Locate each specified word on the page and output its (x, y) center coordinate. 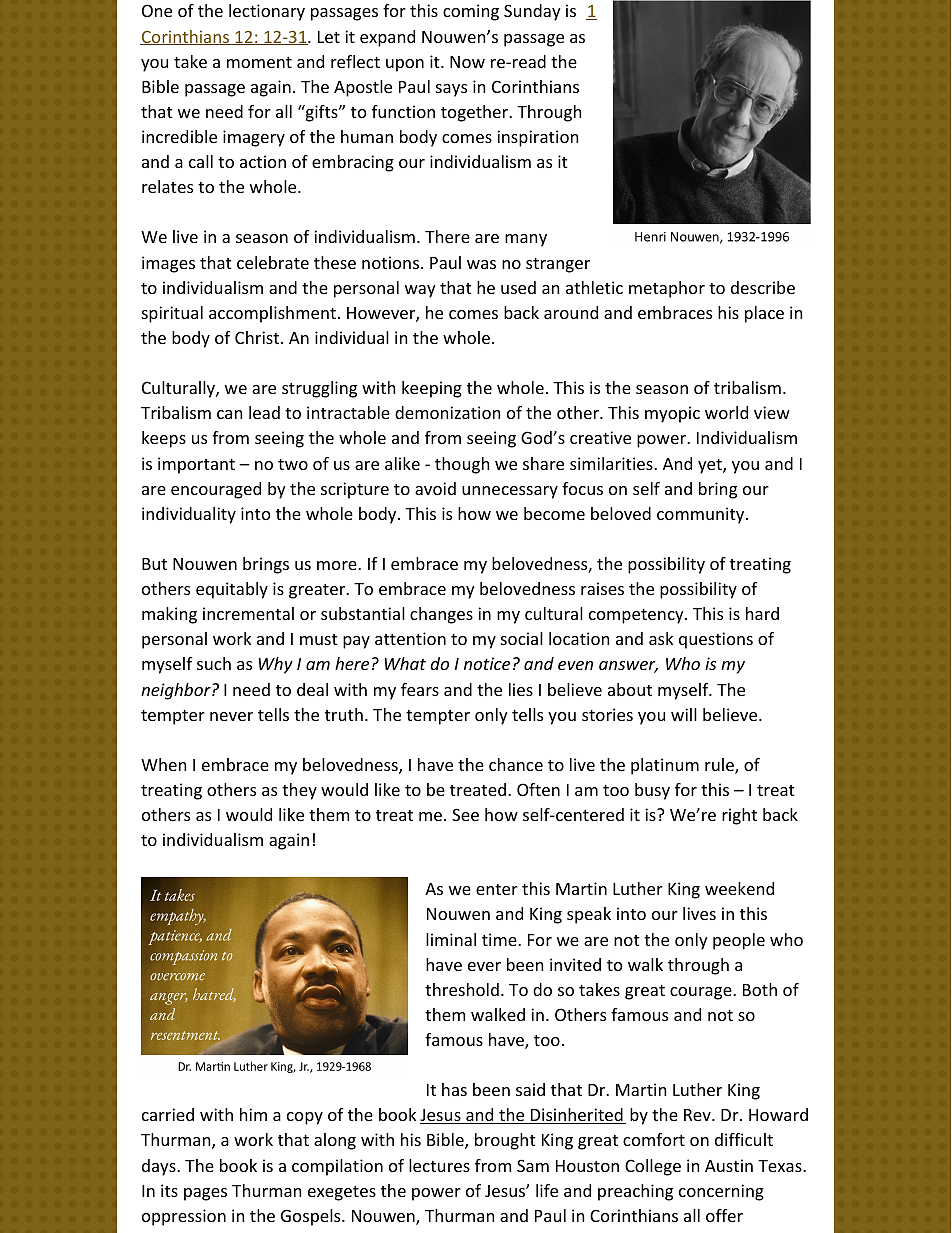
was (481, 264)
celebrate (273, 262)
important (196, 465)
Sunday (532, 12)
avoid (435, 488)
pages (205, 1194)
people (739, 941)
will (684, 714)
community (702, 515)
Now (467, 62)
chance (516, 764)
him (253, 1114)
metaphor (667, 289)
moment (259, 62)
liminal (451, 939)
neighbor (177, 691)
